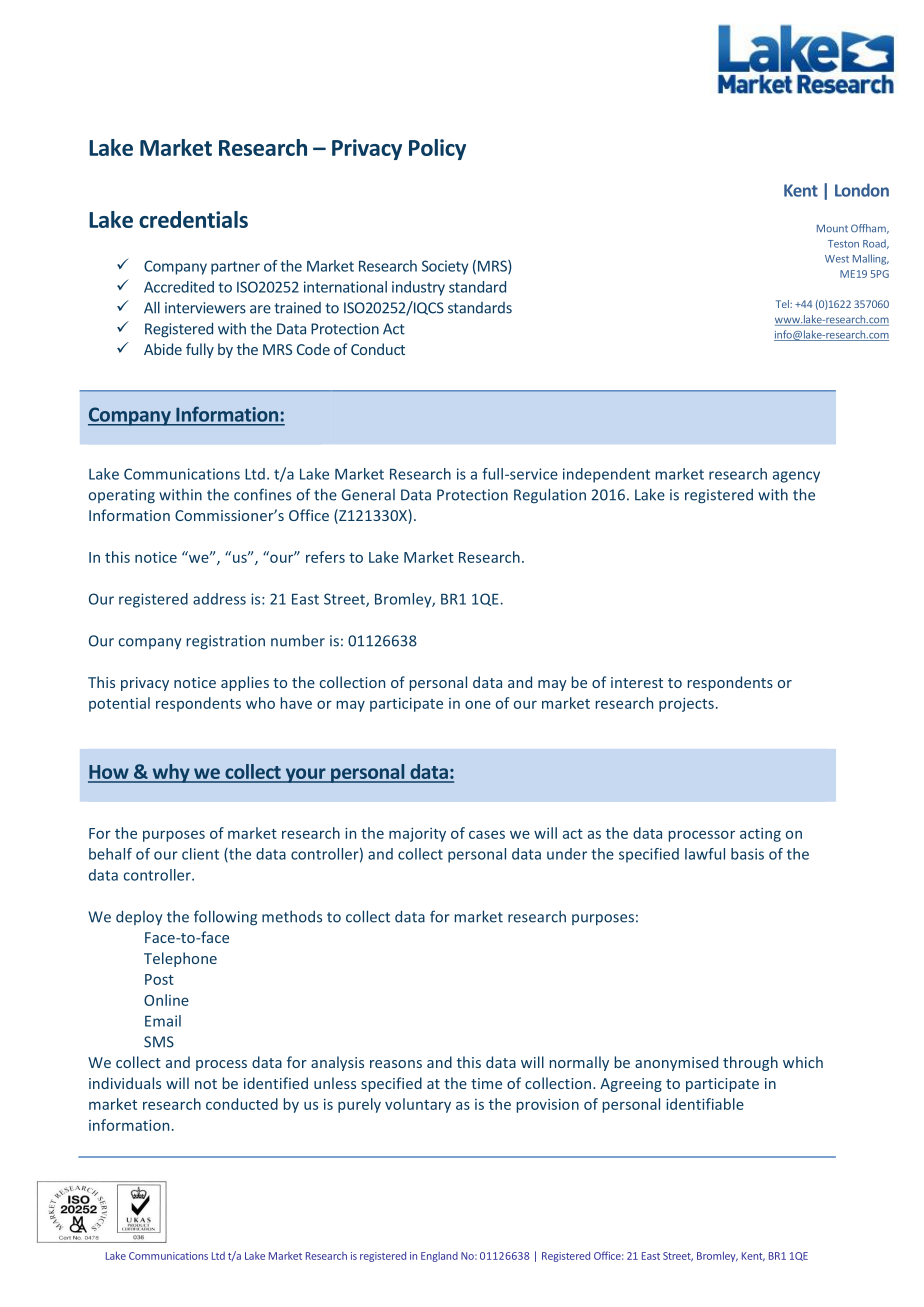  Describe the element at coordinates (550, 496) in the screenshot. I see `Regulation` at that location.
